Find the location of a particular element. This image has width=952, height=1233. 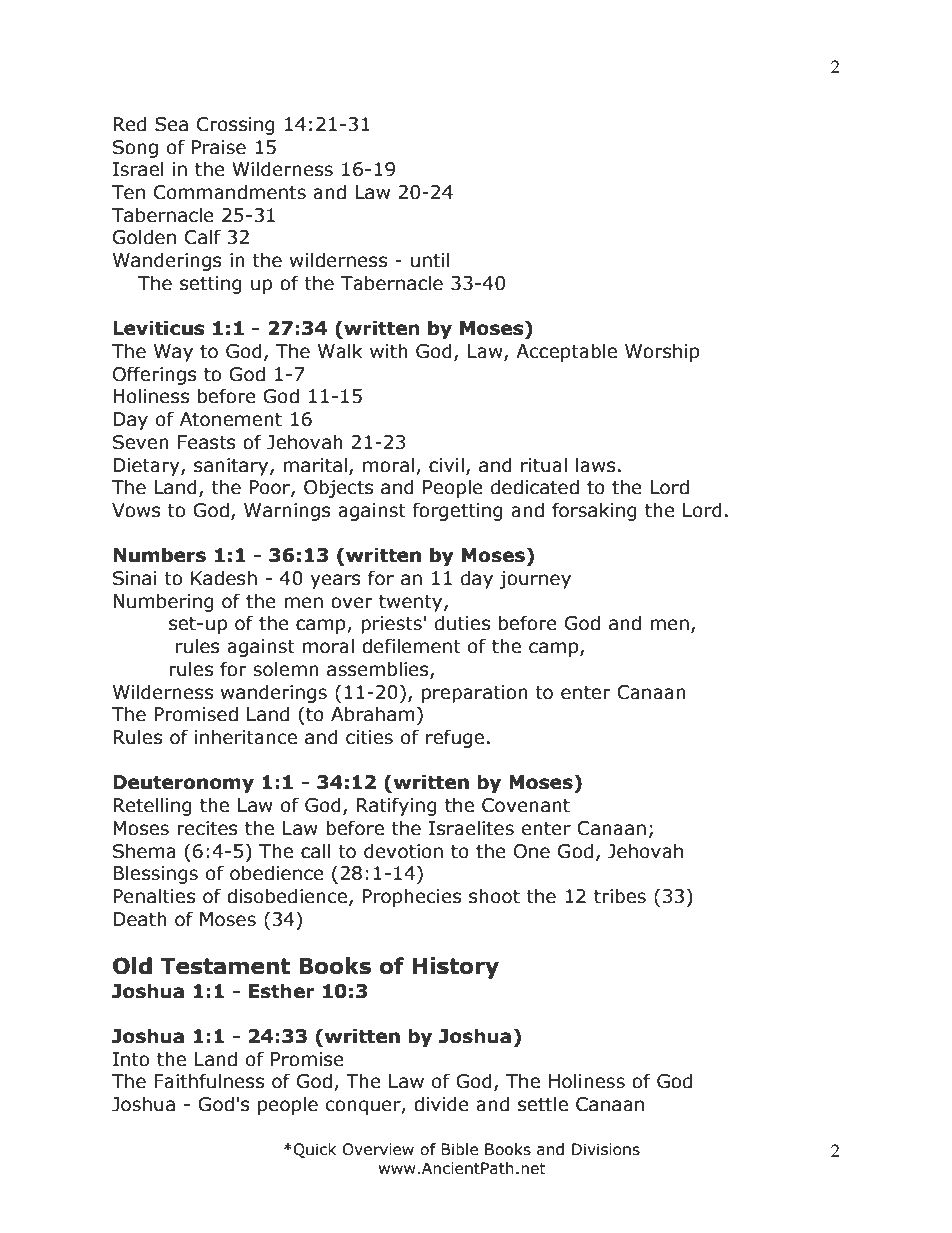

Numbering is located at coordinates (163, 602).
